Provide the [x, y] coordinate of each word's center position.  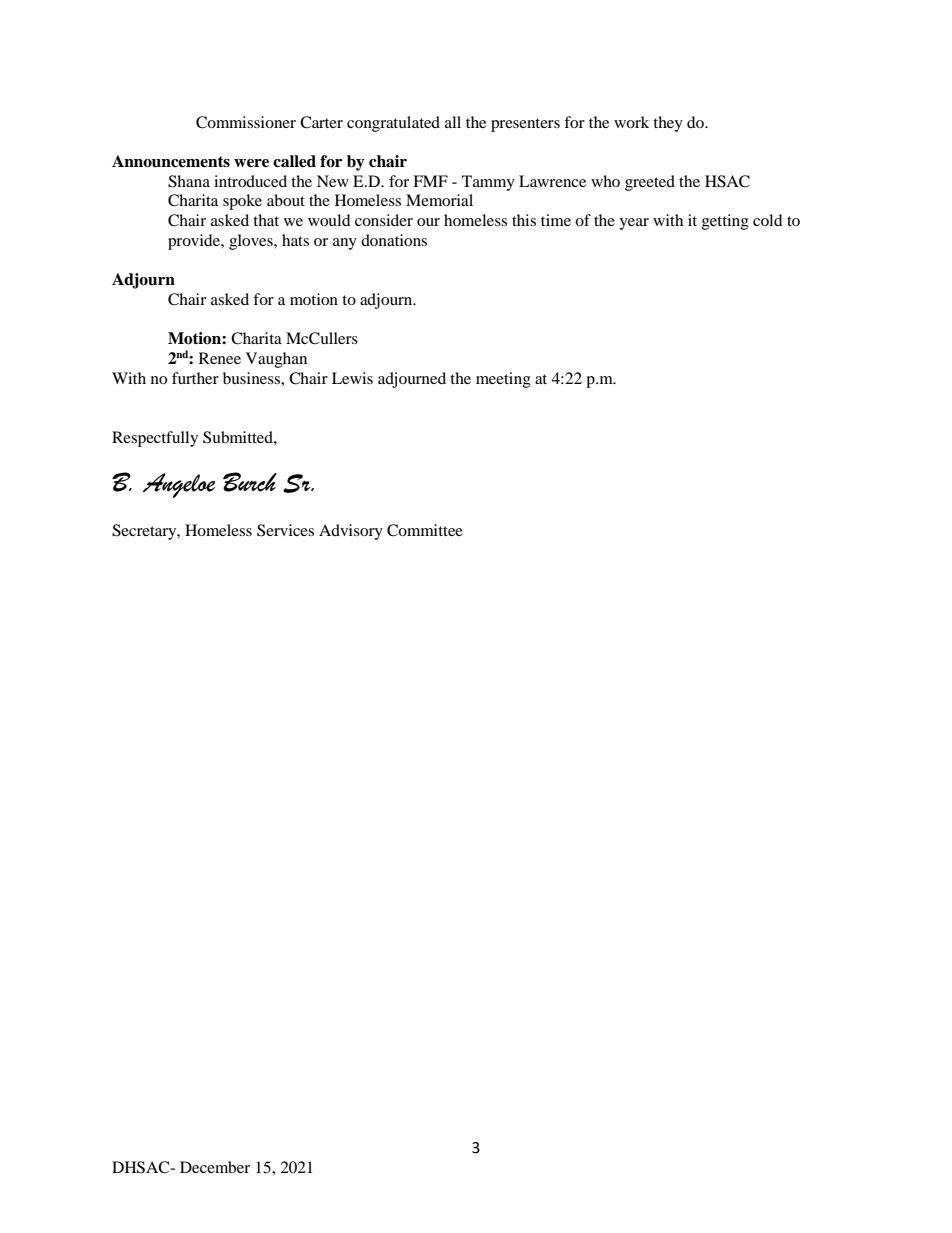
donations [394, 240]
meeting [503, 380]
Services [285, 530]
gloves [252, 242]
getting [725, 222]
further [195, 378]
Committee [425, 530]
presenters [525, 125]
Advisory [351, 532]
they [668, 124]
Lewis [352, 378]
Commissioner [246, 122]
